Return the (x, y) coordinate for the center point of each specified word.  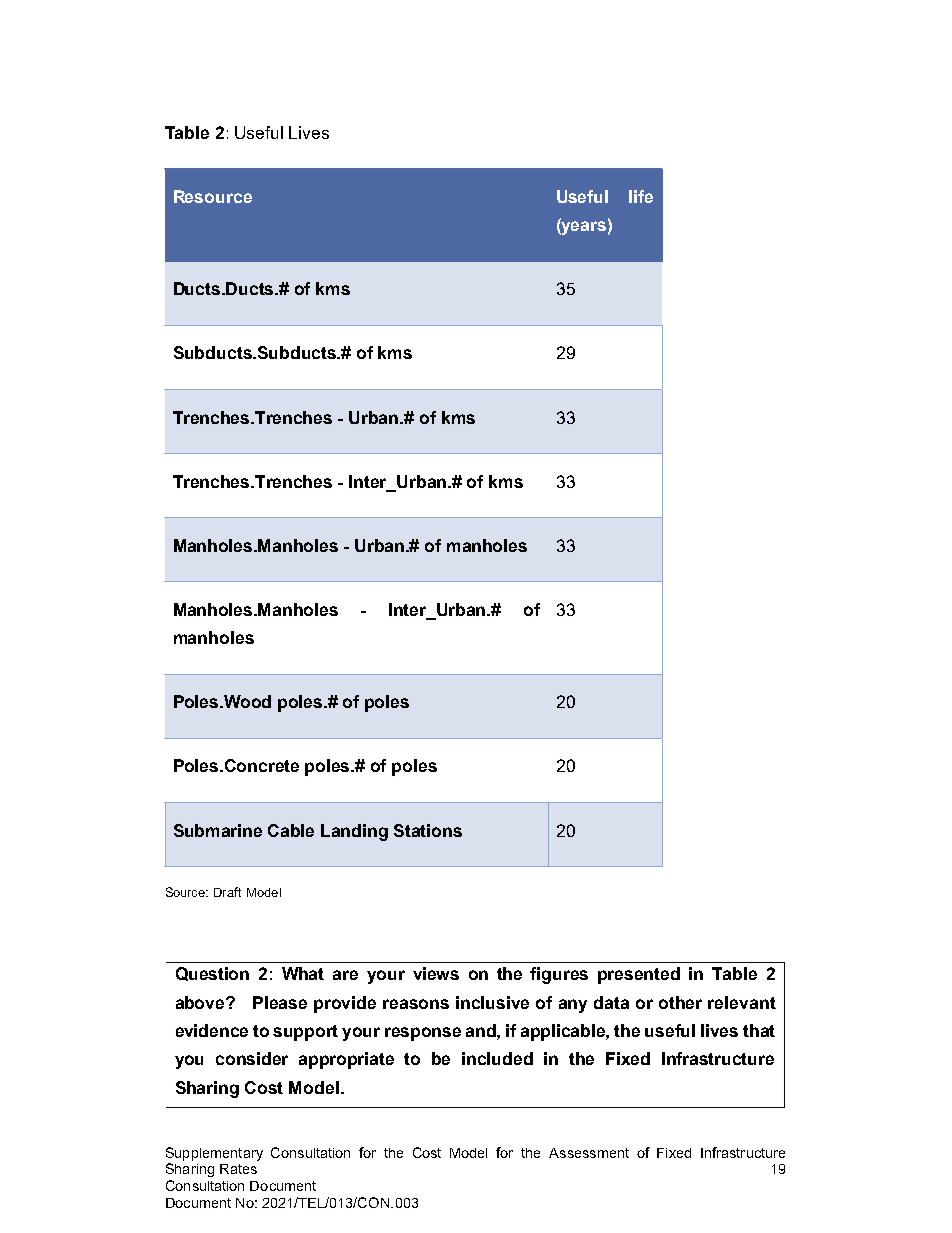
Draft (227, 892)
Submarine (218, 830)
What (303, 973)
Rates (238, 1169)
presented (639, 975)
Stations (428, 830)
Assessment (589, 1153)
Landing (354, 832)
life (641, 196)
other (680, 1002)
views (436, 973)
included (497, 1058)
